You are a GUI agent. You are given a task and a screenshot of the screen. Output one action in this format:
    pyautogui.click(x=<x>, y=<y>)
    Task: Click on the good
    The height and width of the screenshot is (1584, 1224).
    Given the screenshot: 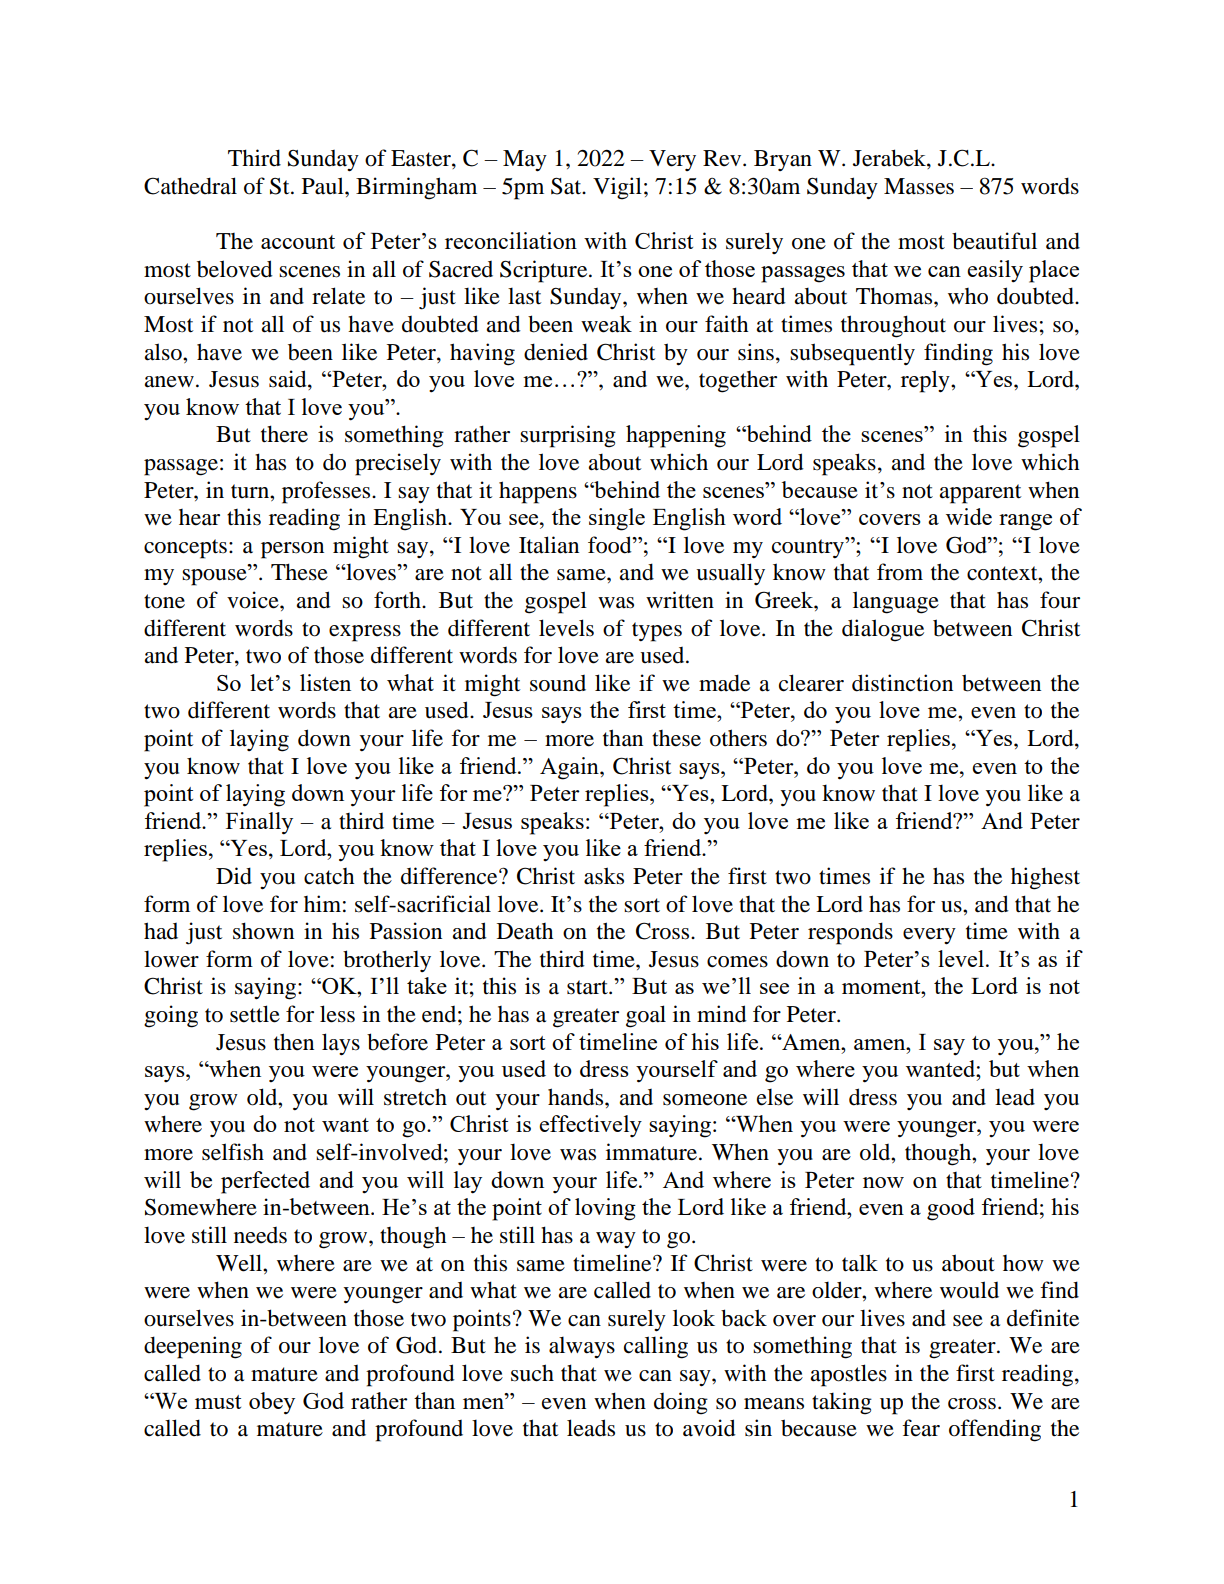 What is the action you would take?
    pyautogui.click(x=951, y=1209)
